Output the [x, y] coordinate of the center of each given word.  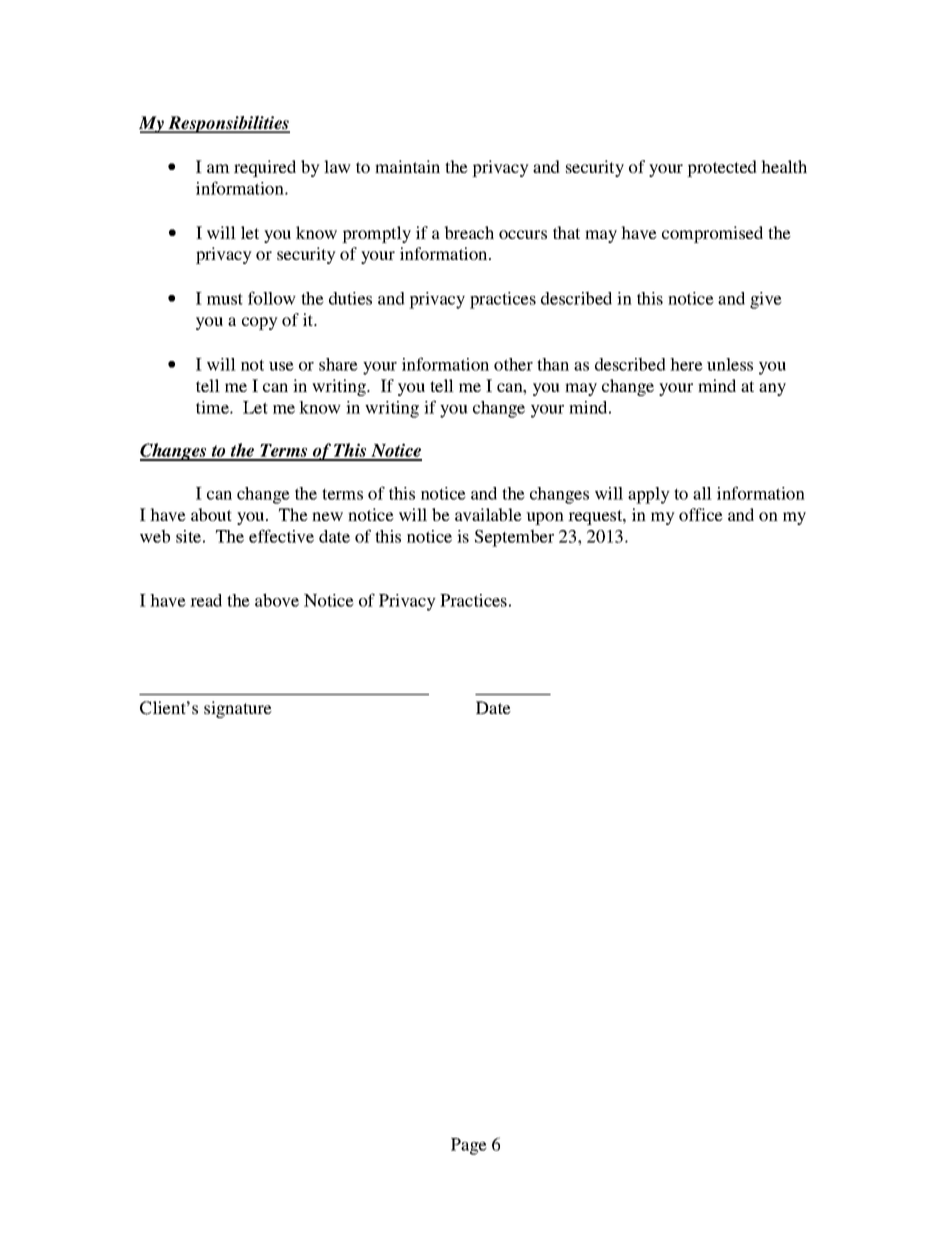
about [211, 514]
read [206, 600]
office [701, 514]
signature [238, 709]
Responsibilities [228, 124]
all [702, 493]
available [488, 514]
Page [469, 1146]
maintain [407, 166]
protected [722, 168]
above [277, 600]
